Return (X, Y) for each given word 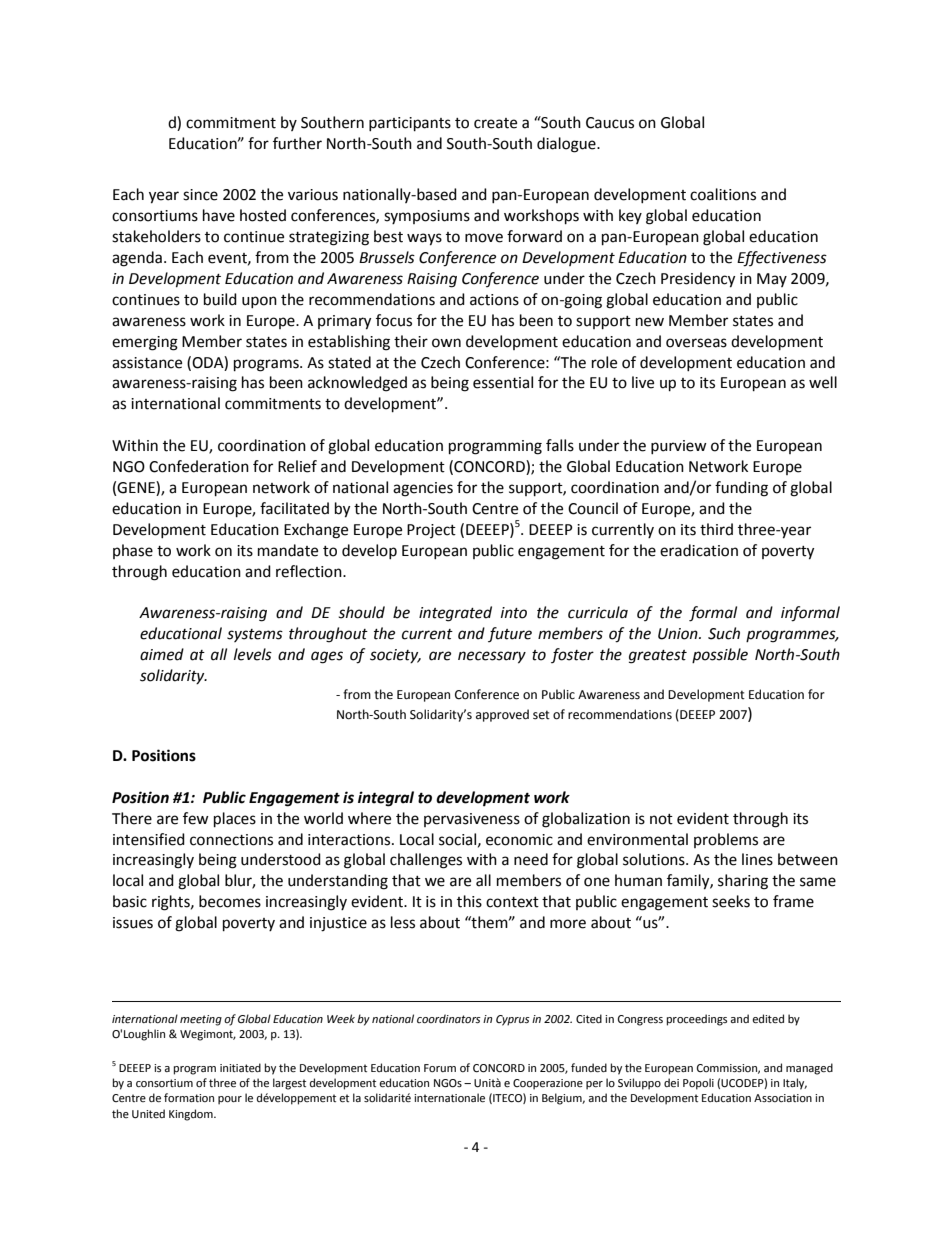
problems (726, 840)
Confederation (199, 466)
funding (741, 489)
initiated (240, 1067)
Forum (440, 1068)
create (495, 123)
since (200, 195)
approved (502, 715)
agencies (423, 489)
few (196, 818)
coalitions (723, 194)
